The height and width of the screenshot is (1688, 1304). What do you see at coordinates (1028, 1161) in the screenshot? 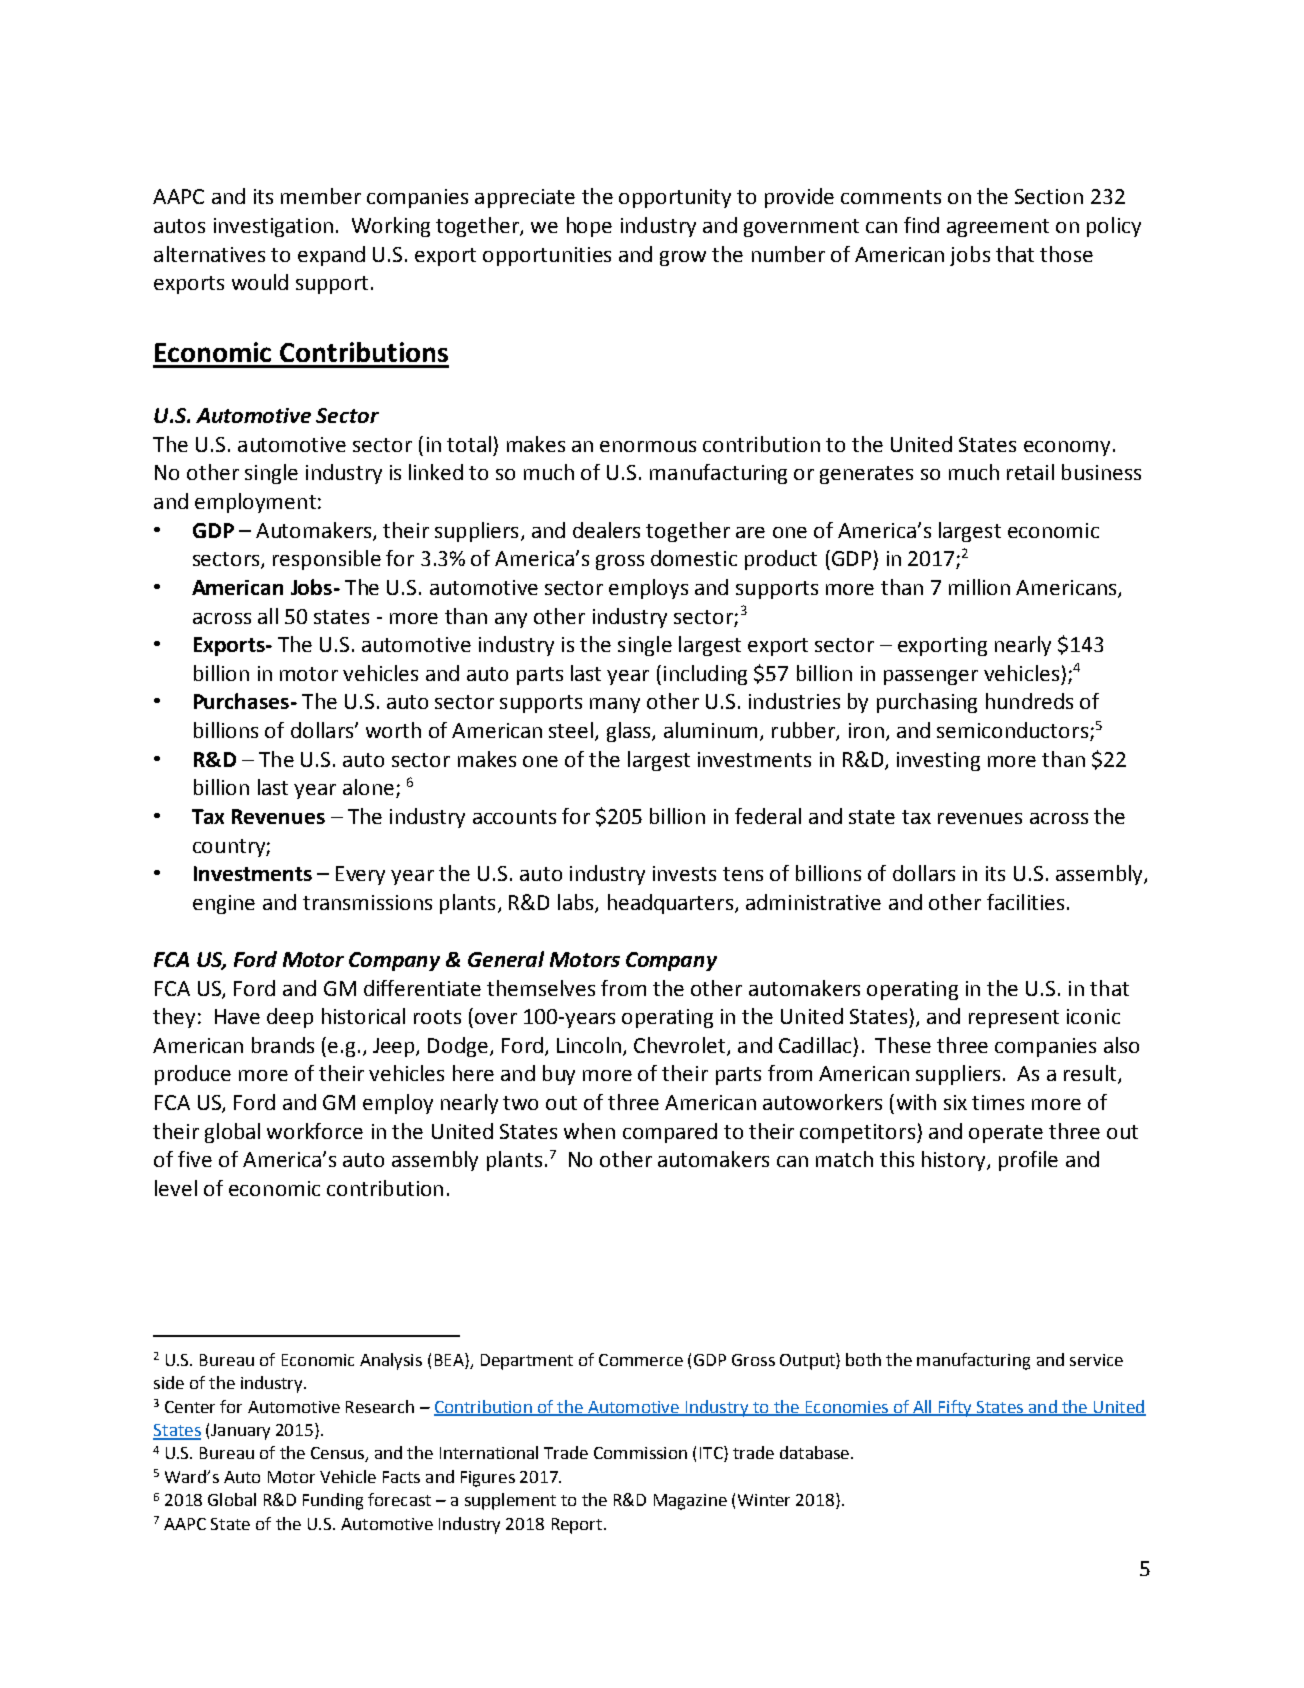
I see `profile` at bounding box center [1028, 1161].
